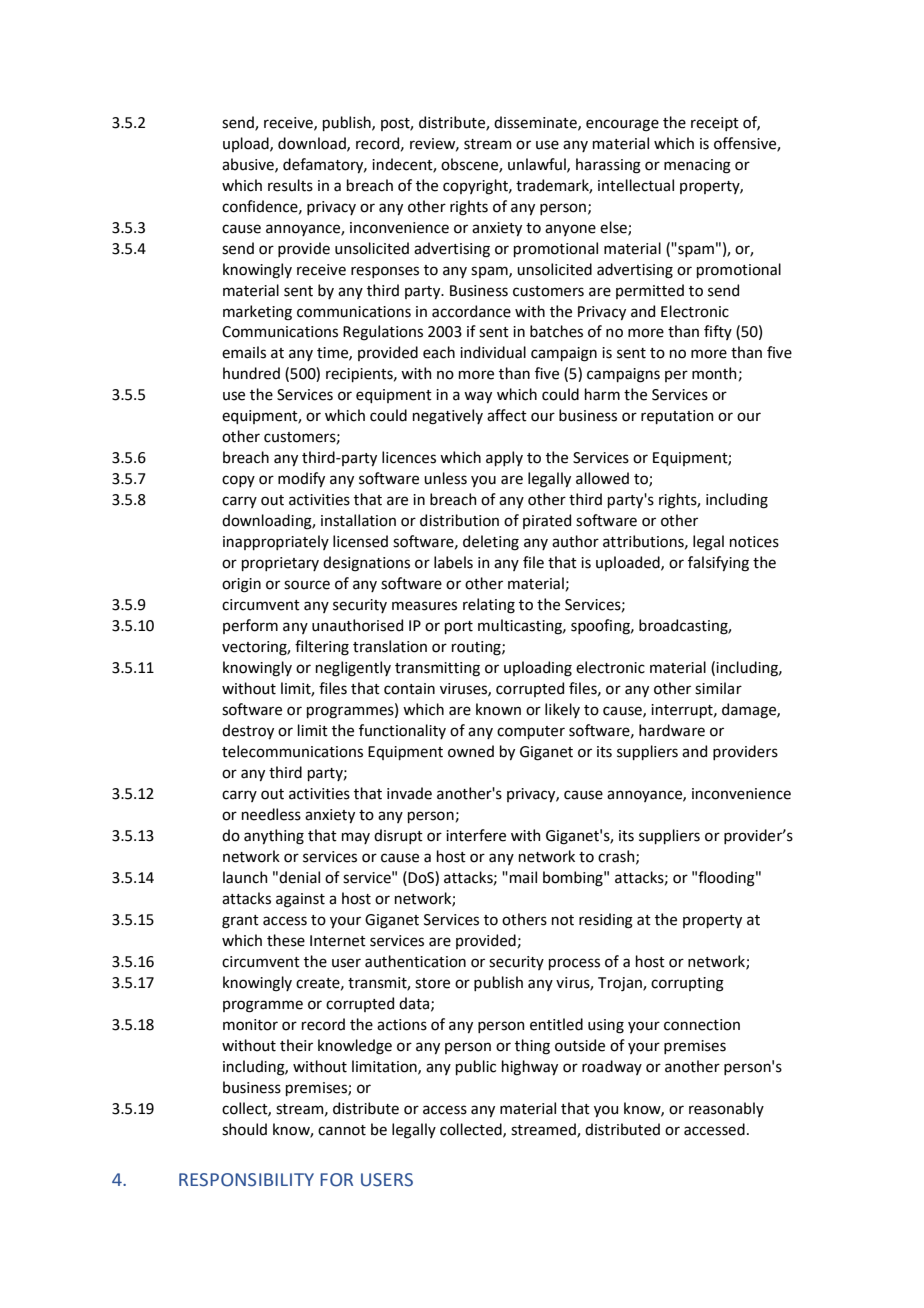 This image has width=924, height=1308. What do you see at coordinates (718, 564) in the image?
I see `falsifying` at bounding box center [718, 564].
